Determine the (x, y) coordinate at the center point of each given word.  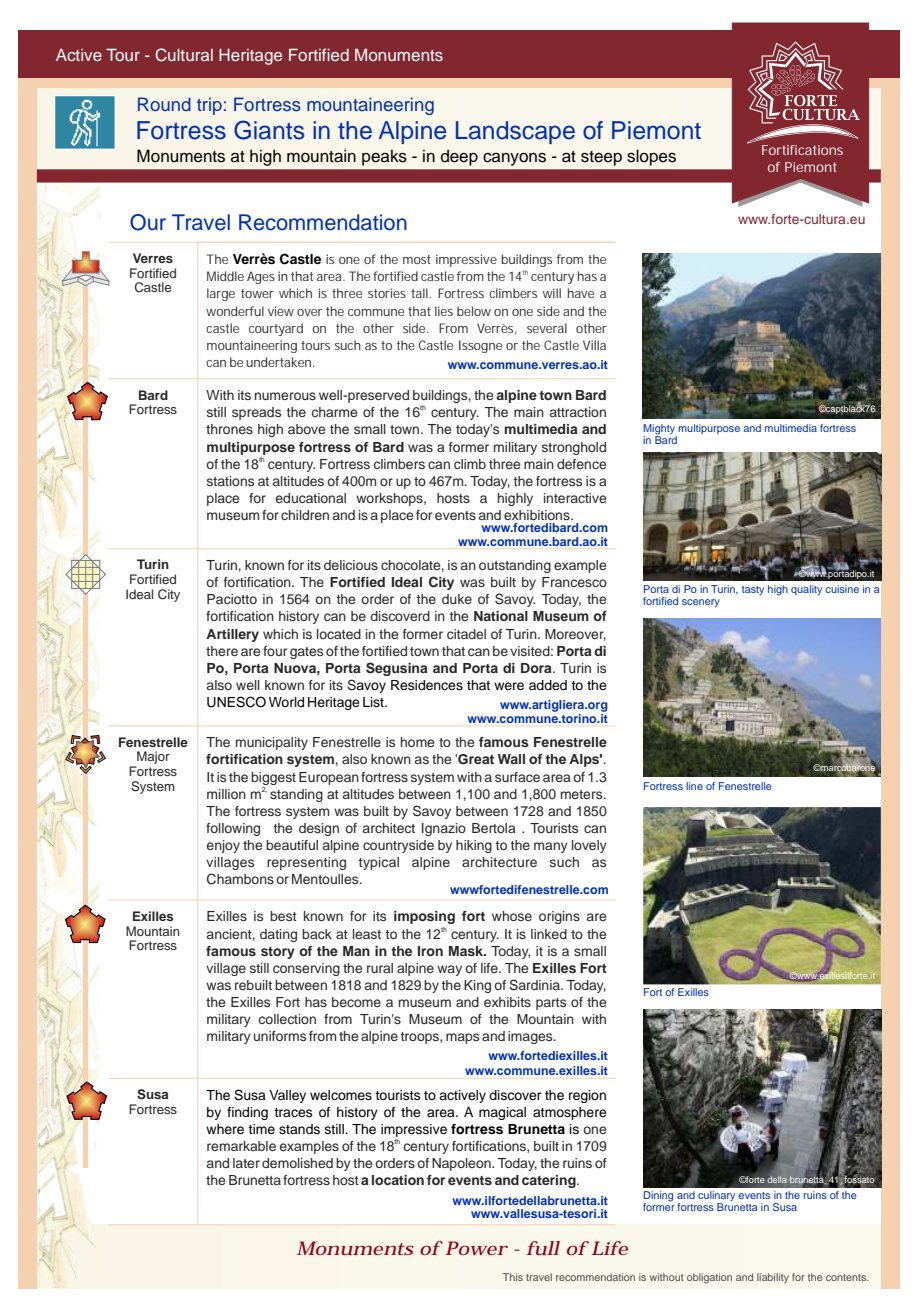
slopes (651, 157)
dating (278, 935)
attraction (578, 412)
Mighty (659, 429)
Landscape (515, 132)
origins (559, 917)
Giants (269, 130)
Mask (467, 951)
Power (477, 1248)
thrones (229, 429)
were (509, 686)
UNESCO (236, 702)
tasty (753, 590)
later (246, 1163)
